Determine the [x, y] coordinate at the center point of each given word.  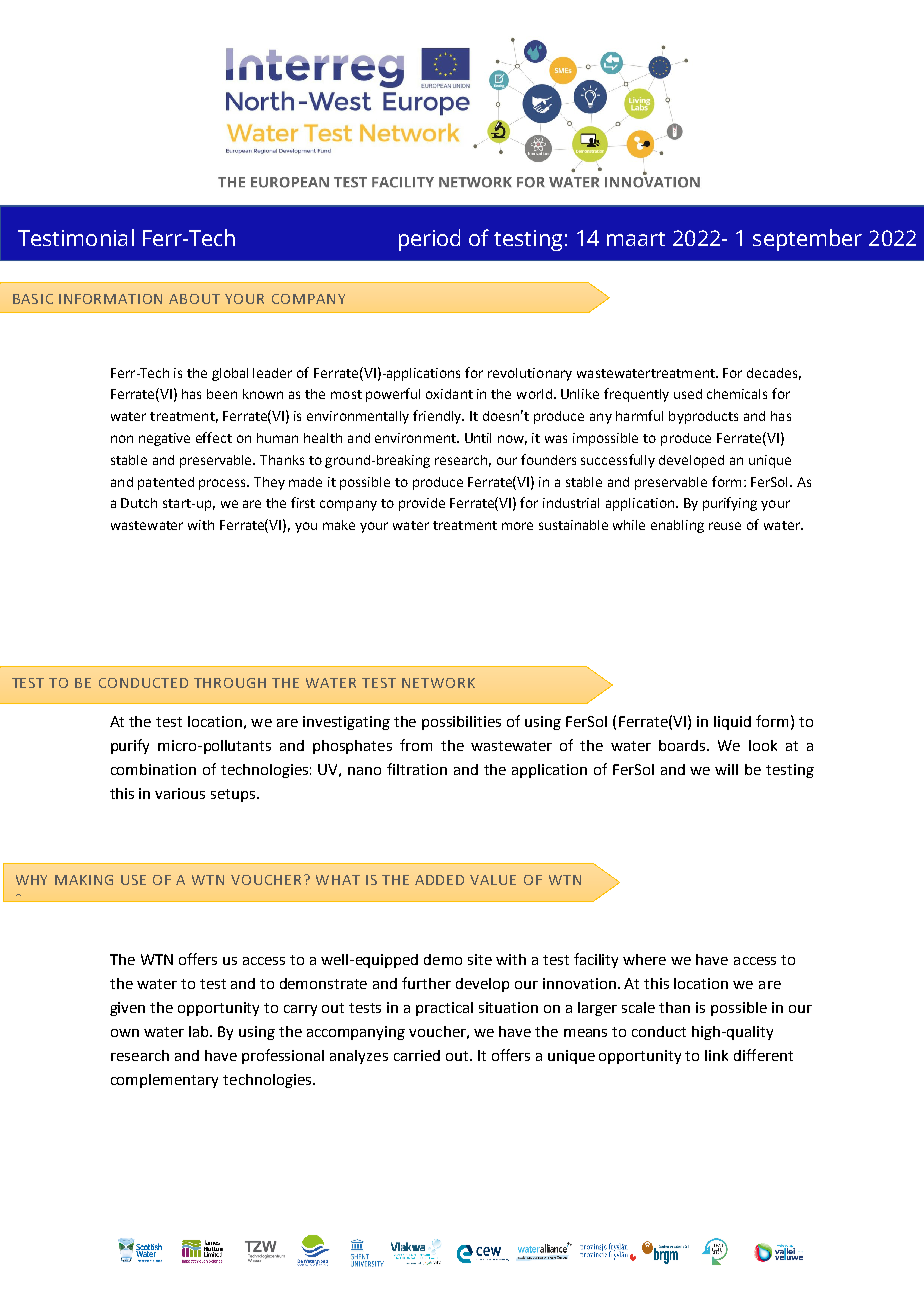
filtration [417, 769]
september [807, 240]
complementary [164, 1081]
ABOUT [194, 299]
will [726, 769]
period [429, 240]
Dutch [139, 503]
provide [422, 504]
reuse [725, 526]
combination [153, 769]
